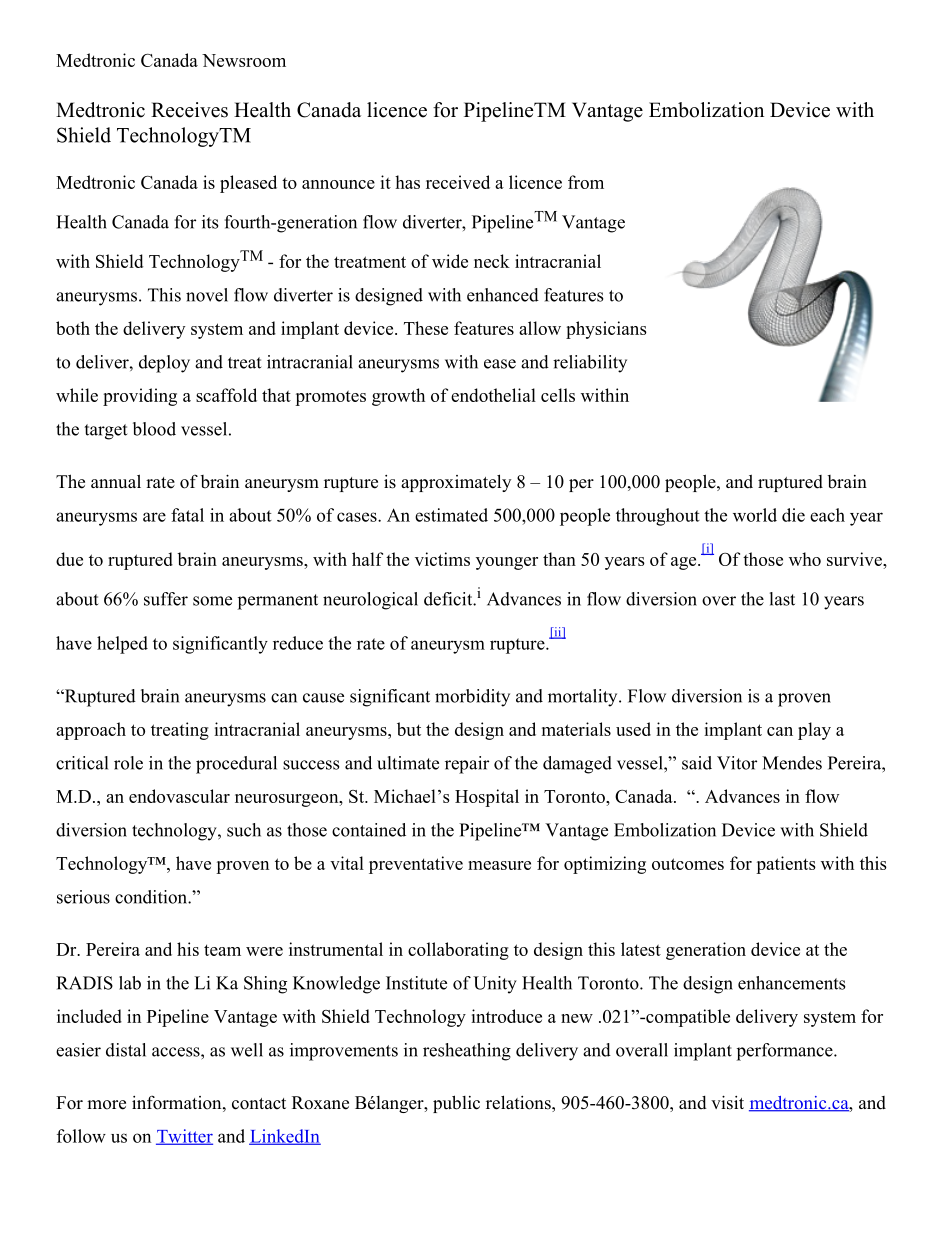 Image resolution: width=952 pixels, height=1233 pixels. I want to click on novel, so click(207, 295).
